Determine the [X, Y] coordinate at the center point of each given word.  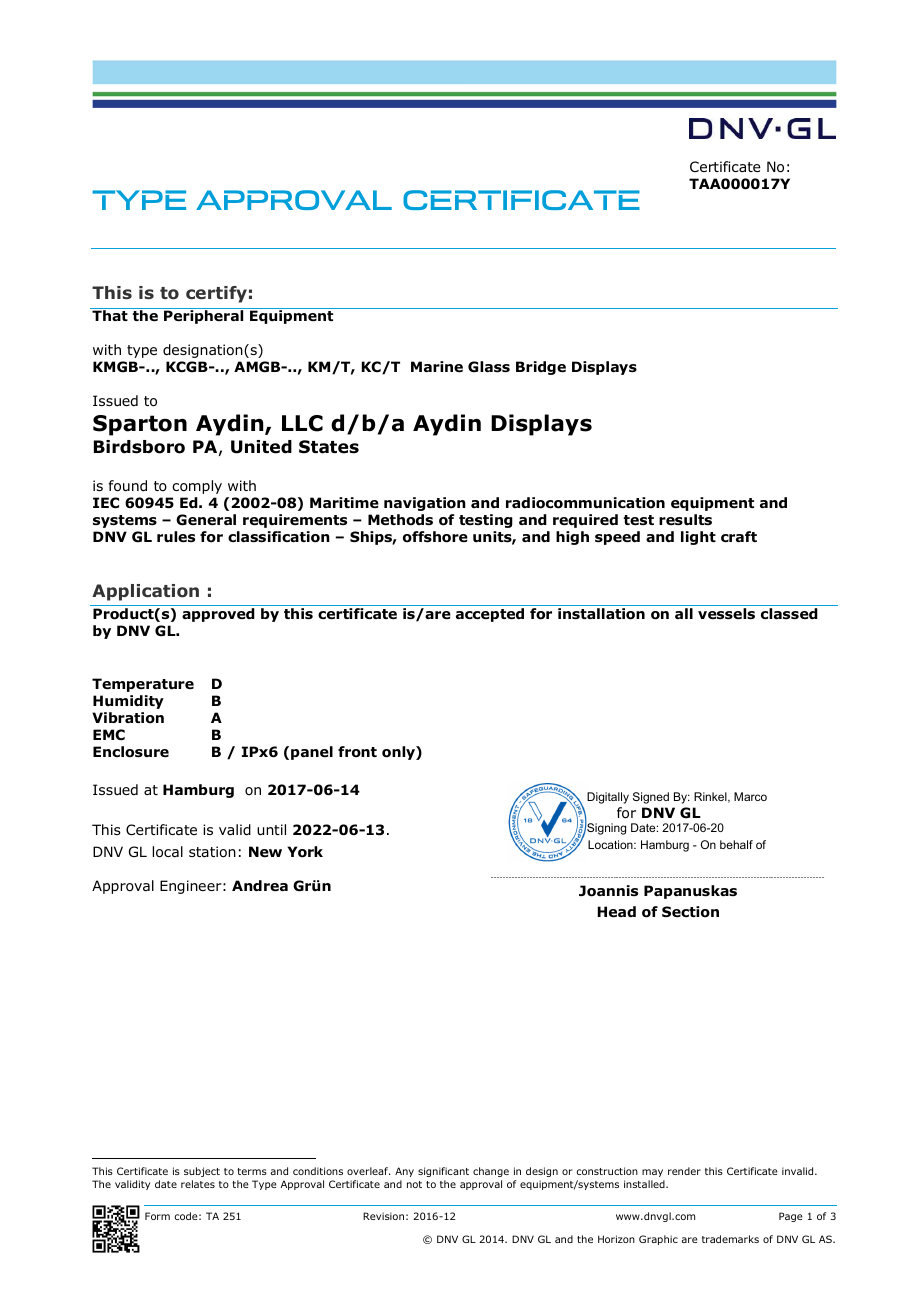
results [685, 520]
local [167, 852]
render [684, 1171]
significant [443, 1174]
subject [202, 1174]
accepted [490, 615]
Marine [437, 366]
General [206, 520]
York [305, 852]
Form [157, 1216]
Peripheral [203, 317]
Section [690, 912]
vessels [726, 614]
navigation [425, 504]
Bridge [541, 368]
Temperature [143, 685]
